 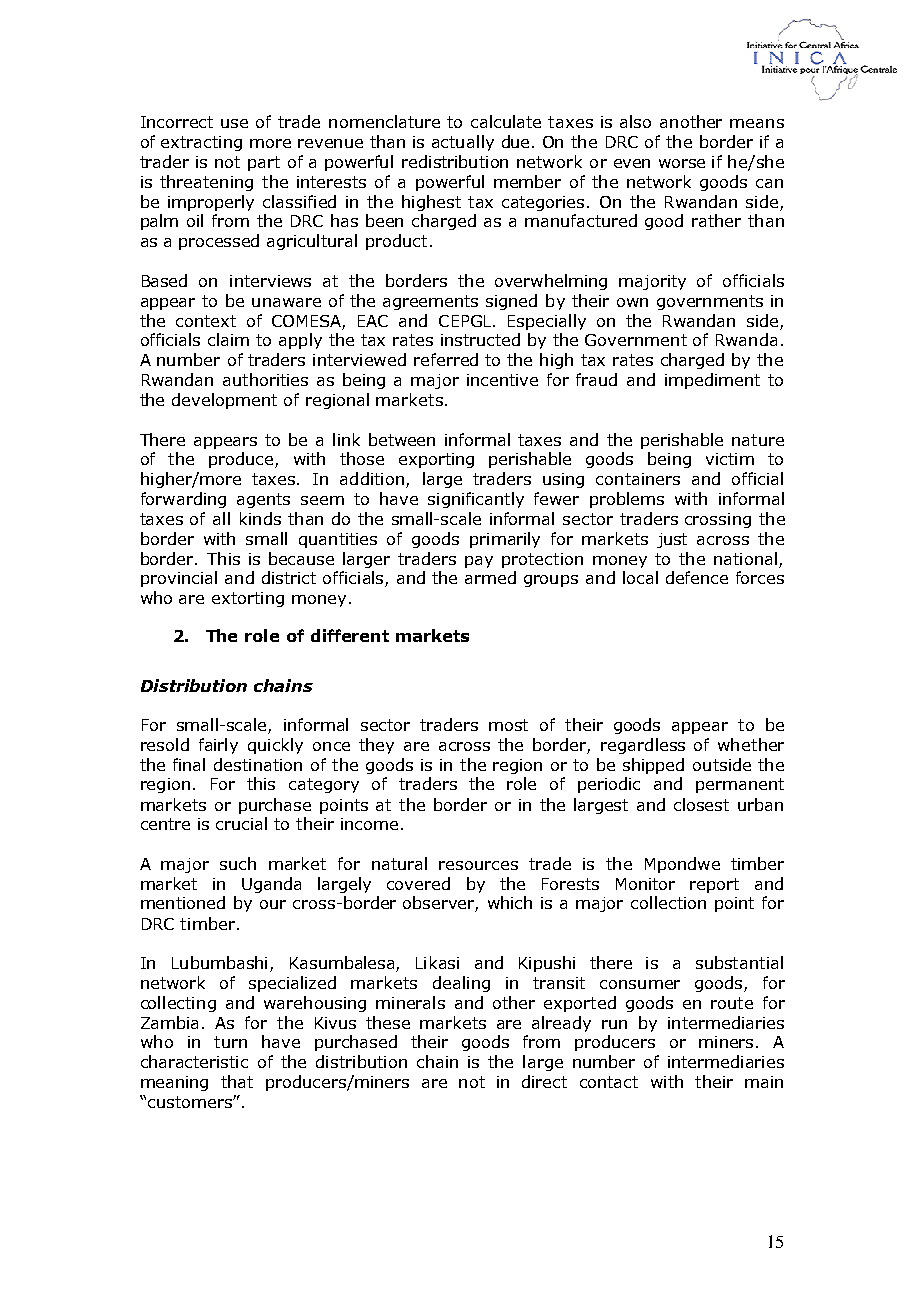 I want to click on exporting, so click(x=436, y=460).
